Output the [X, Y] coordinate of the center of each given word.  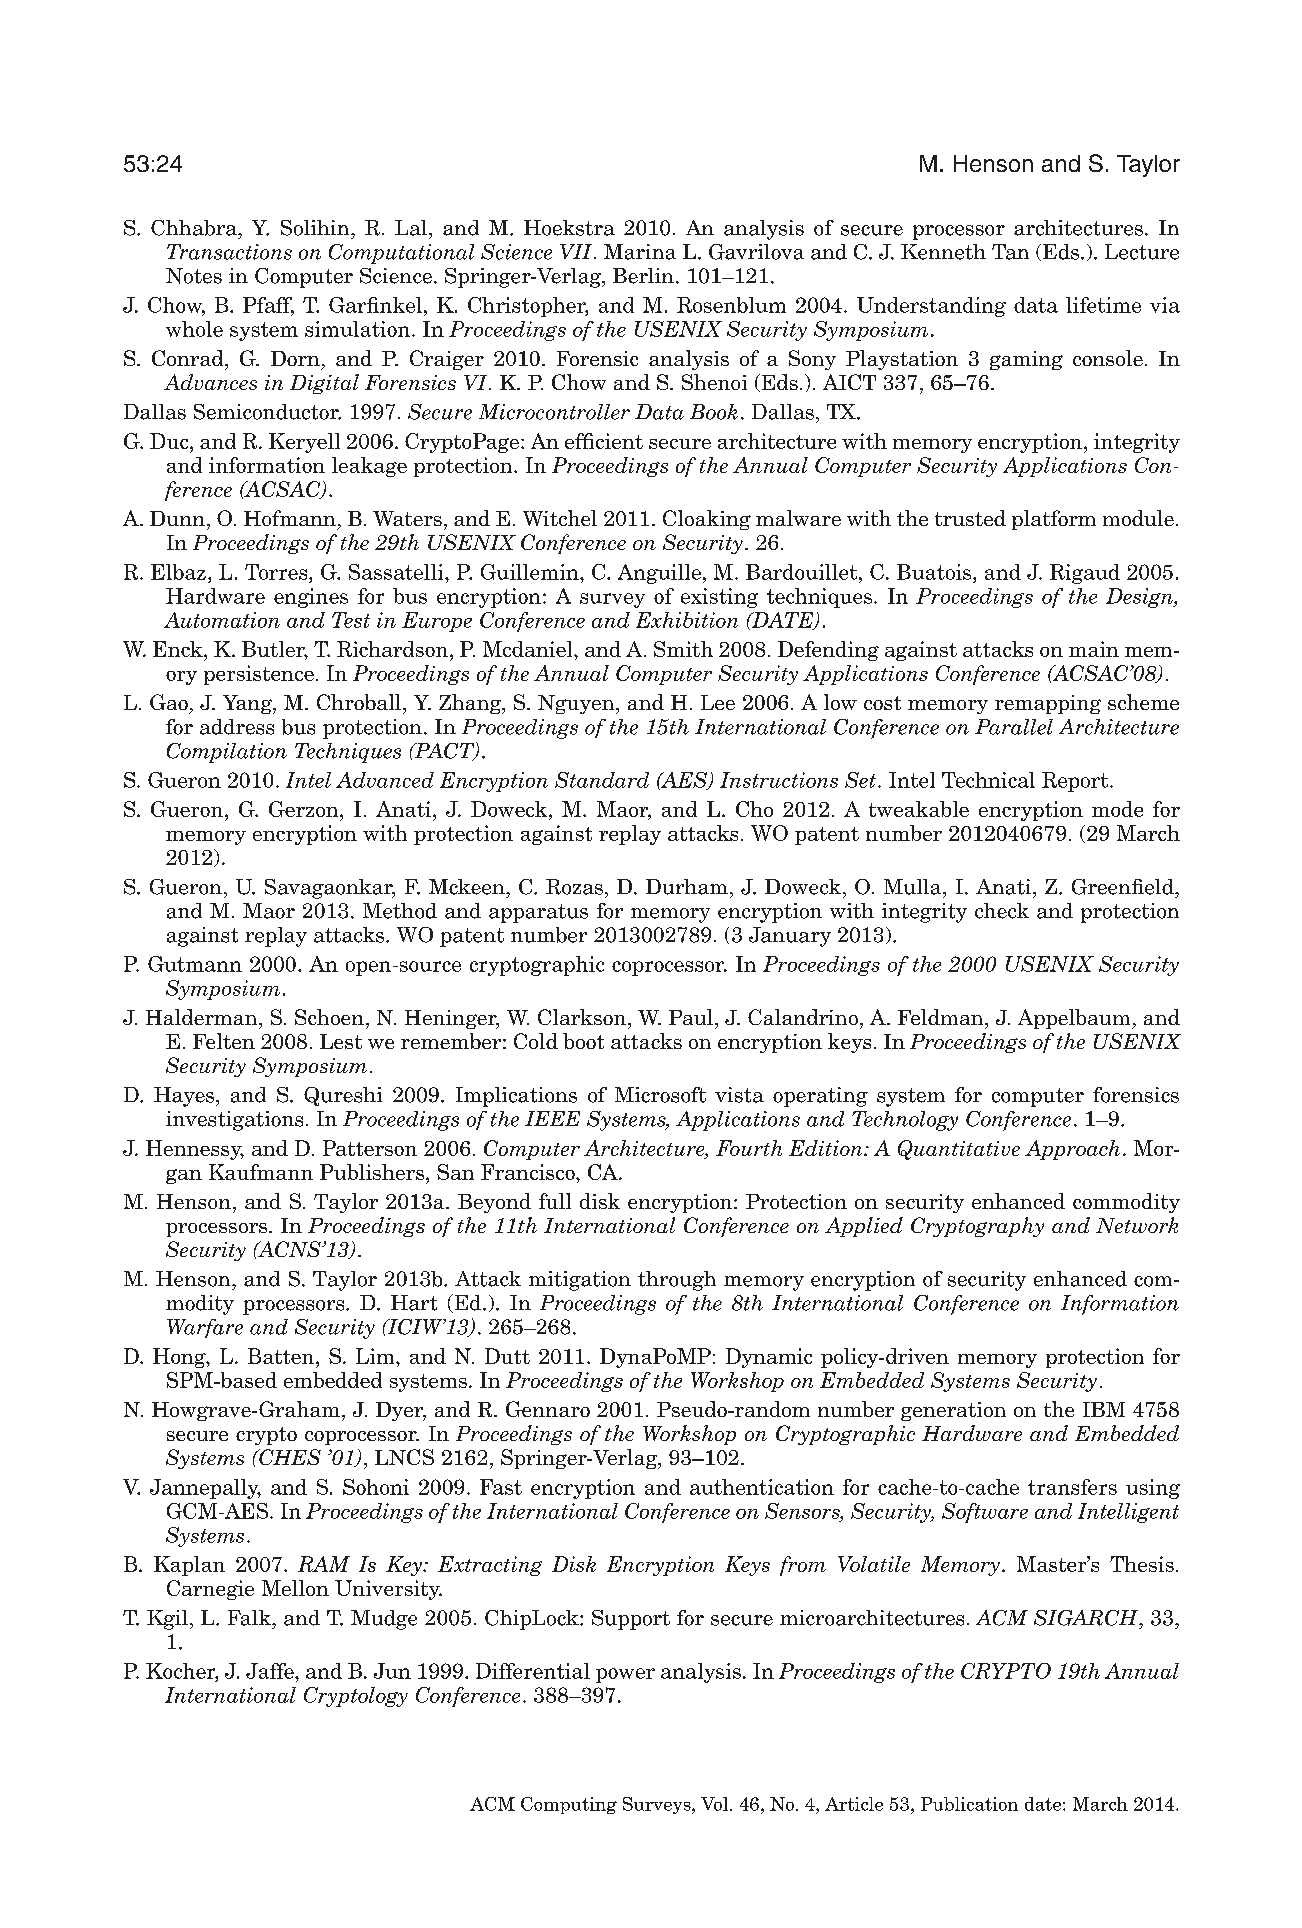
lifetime [1103, 305]
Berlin [643, 276]
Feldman [942, 1017]
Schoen [329, 1017]
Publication [969, 1804]
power [625, 1675]
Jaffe [271, 1671]
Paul [691, 1017]
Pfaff [268, 306]
